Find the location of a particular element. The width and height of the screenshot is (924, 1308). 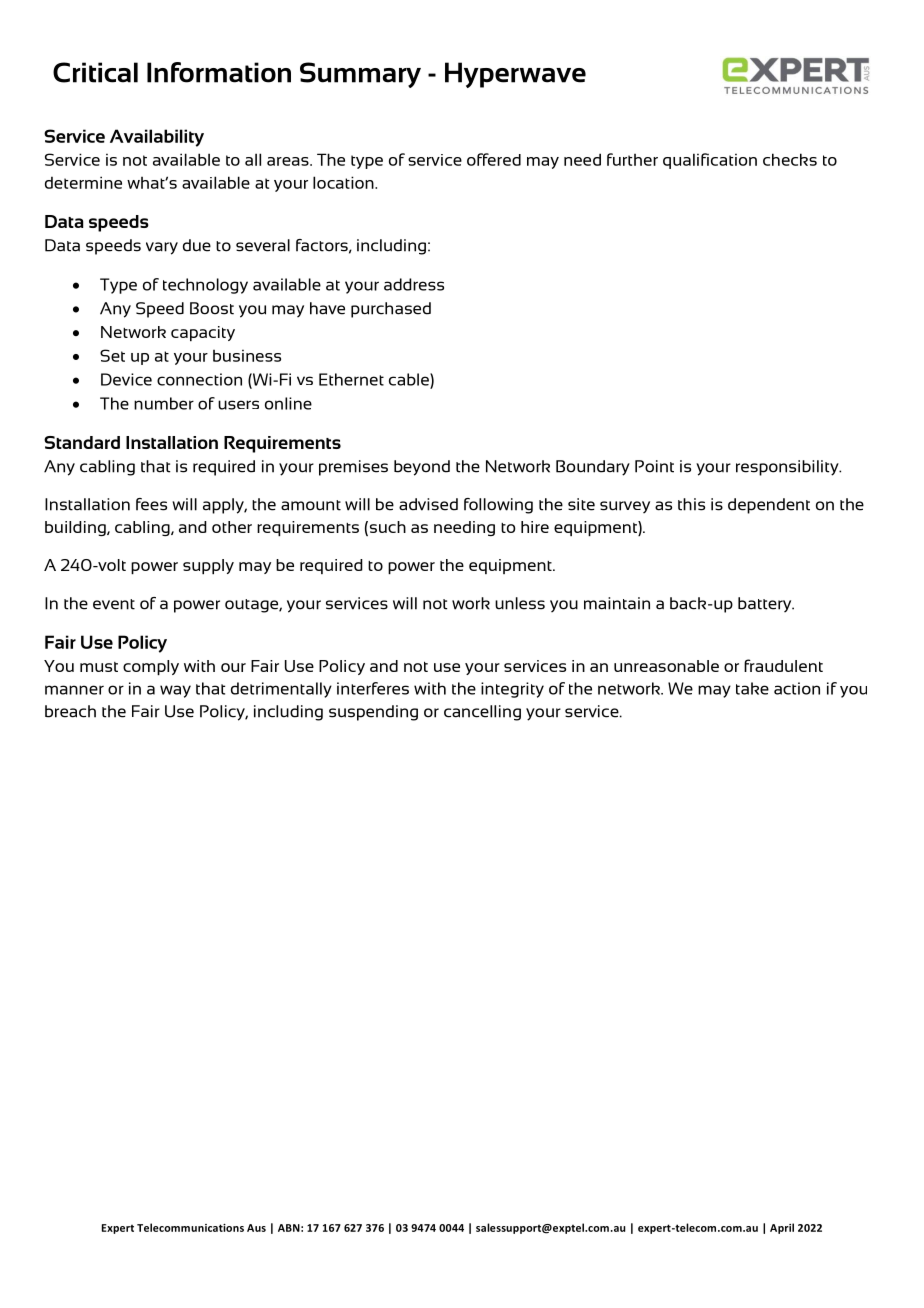

Summary is located at coordinates (360, 75).
